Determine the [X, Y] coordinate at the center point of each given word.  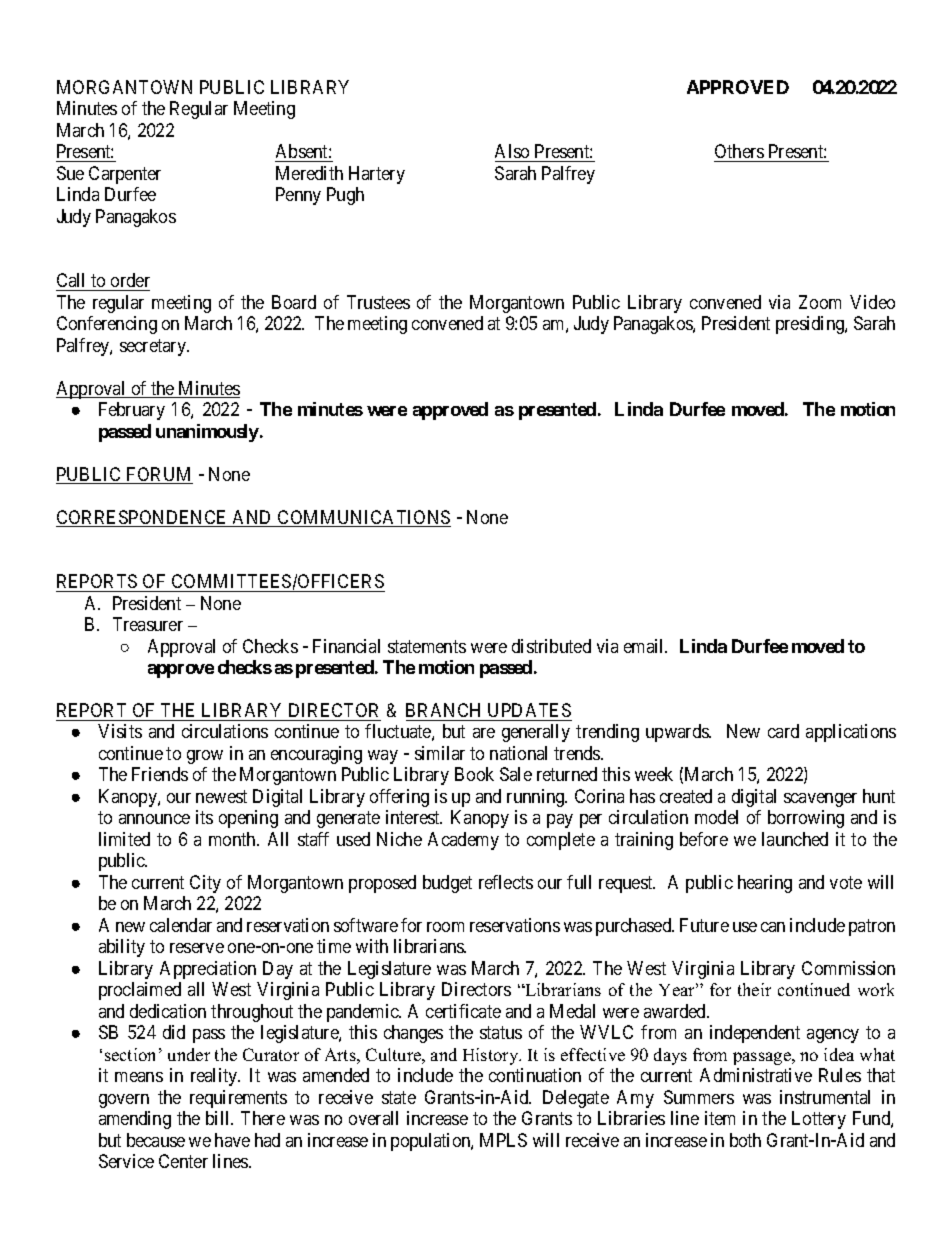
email [645, 646]
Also [512, 151]
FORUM [159, 475]
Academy [463, 841]
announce [154, 819]
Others [740, 153]
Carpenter [125, 175]
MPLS [503, 1140]
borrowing [806, 819]
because [156, 1140]
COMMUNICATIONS [363, 518]
